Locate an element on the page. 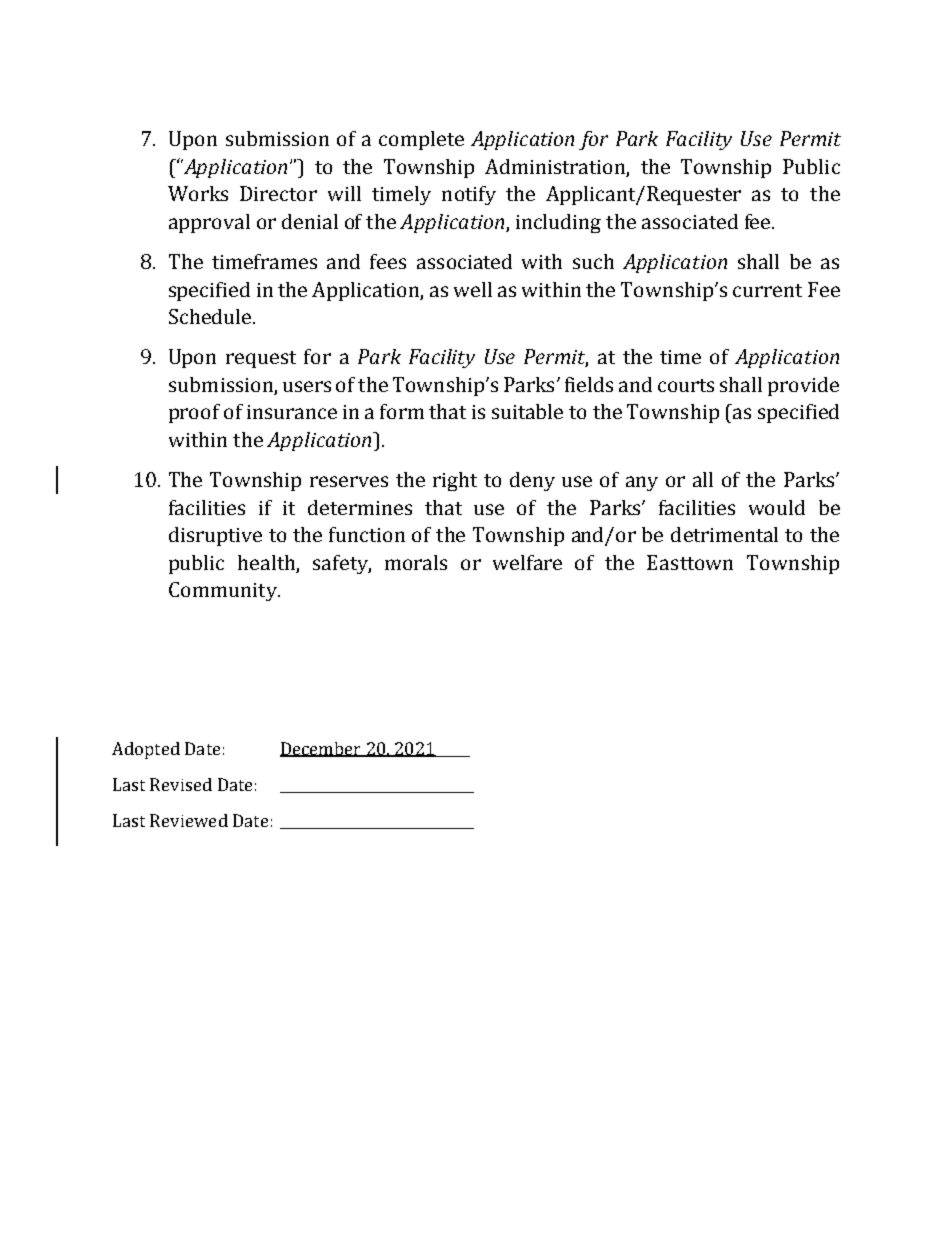 This document has width=952, height=1233. detrimental is located at coordinates (724, 534).
